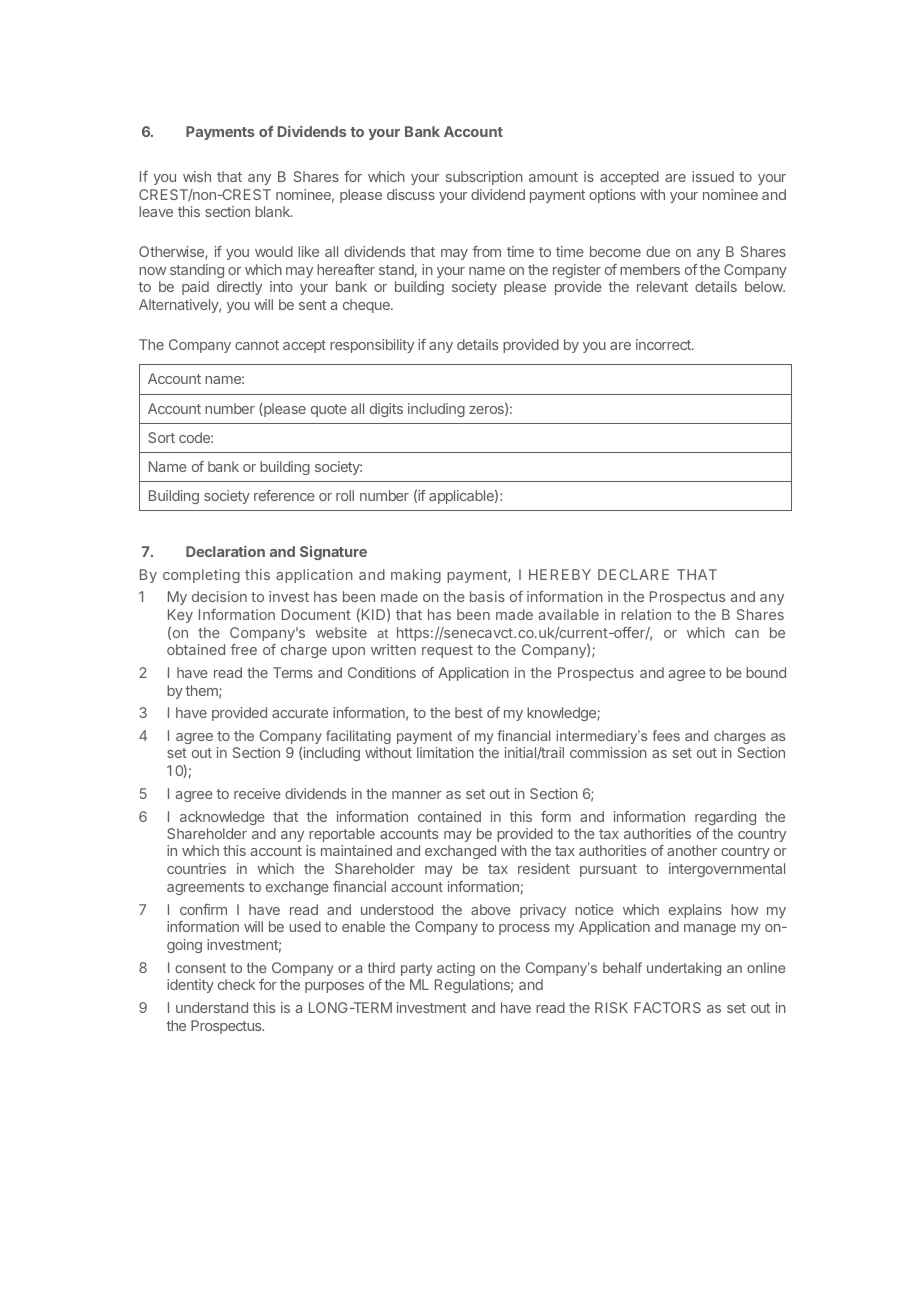 The image size is (924, 1308). What do you see at coordinates (236, 984) in the screenshot?
I see `check` at bounding box center [236, 984].
